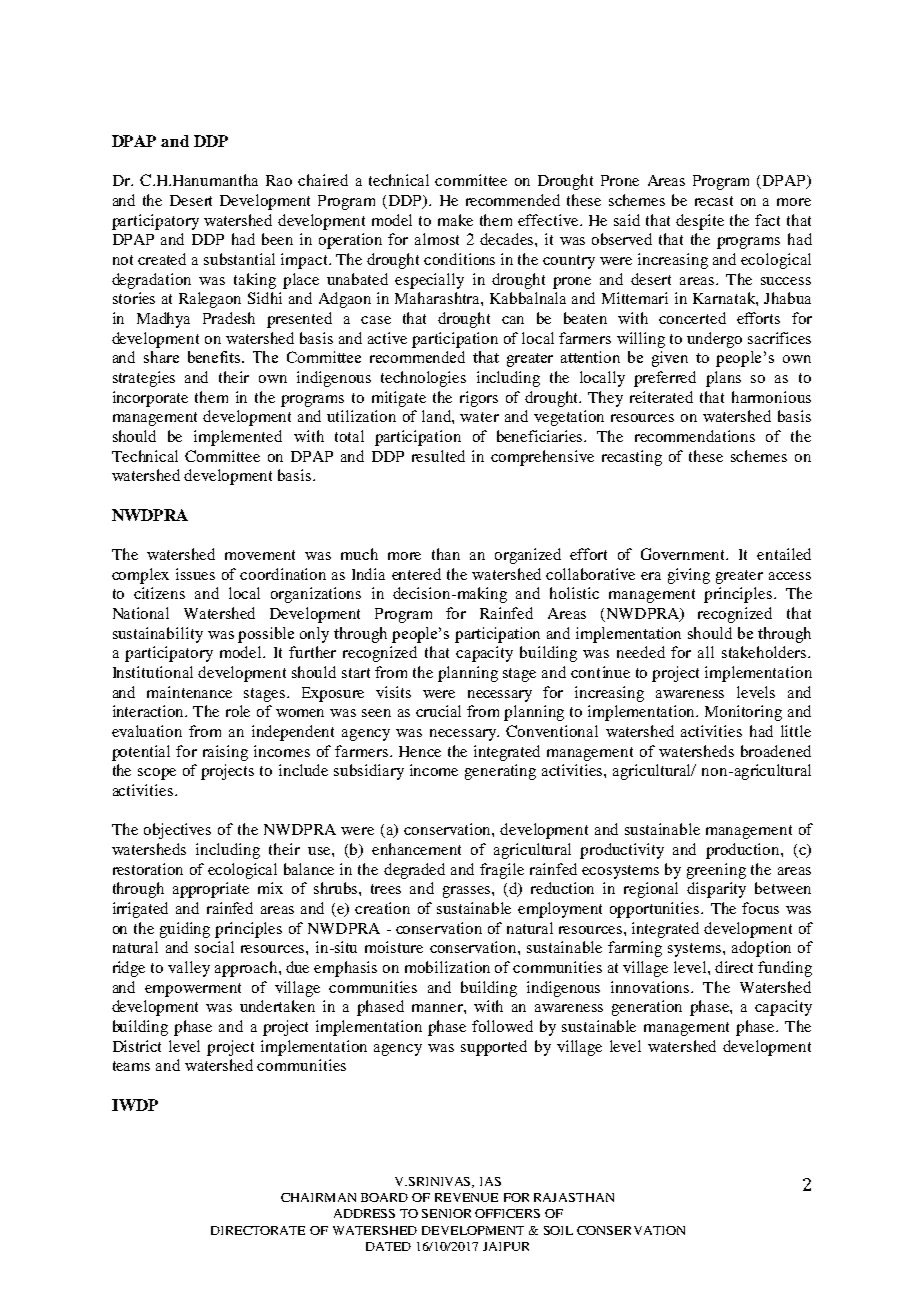  I want to click on crucial, so click(438, 711).
